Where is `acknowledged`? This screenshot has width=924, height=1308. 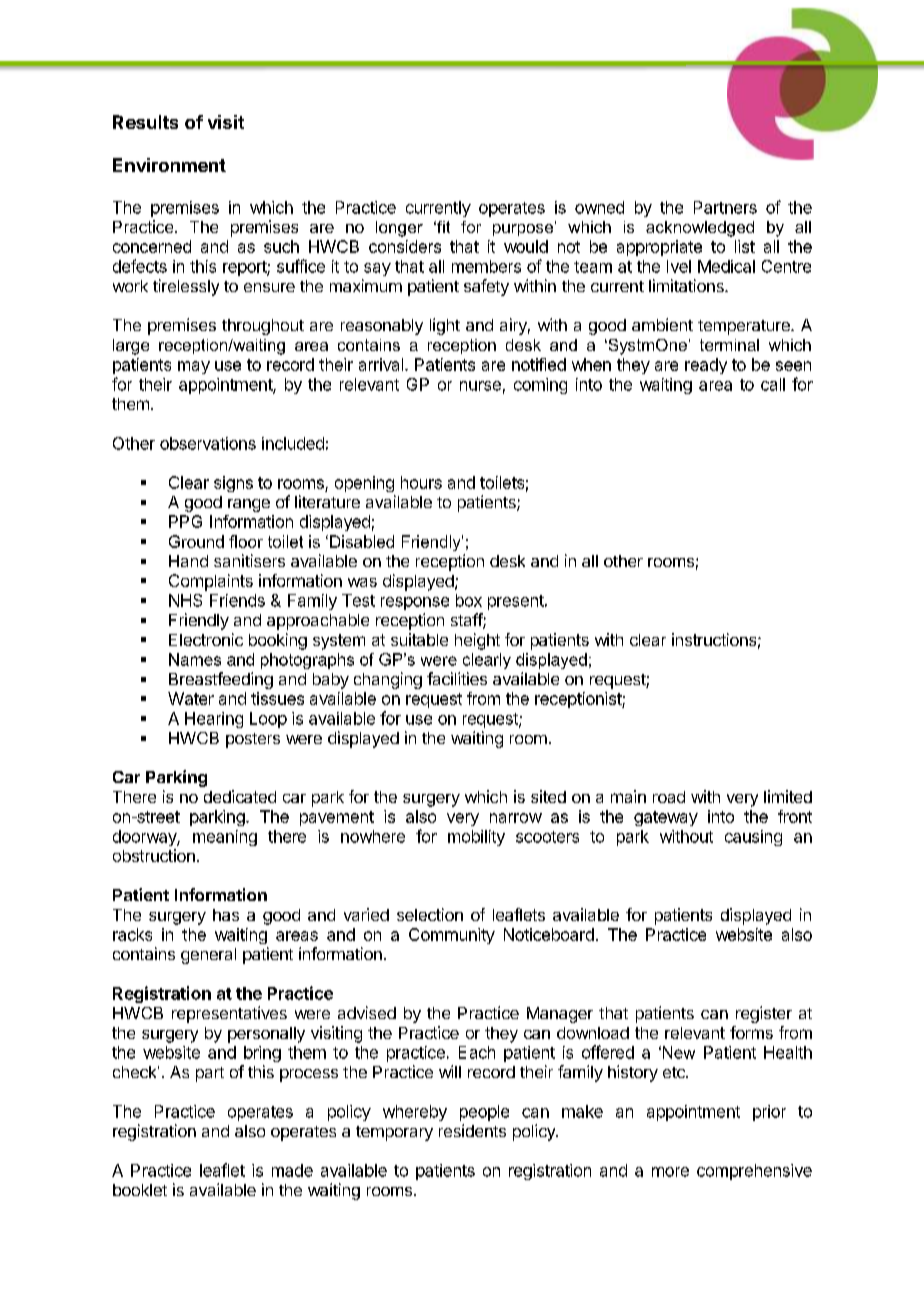
acknowledged is located at coordinates (700, 229).
